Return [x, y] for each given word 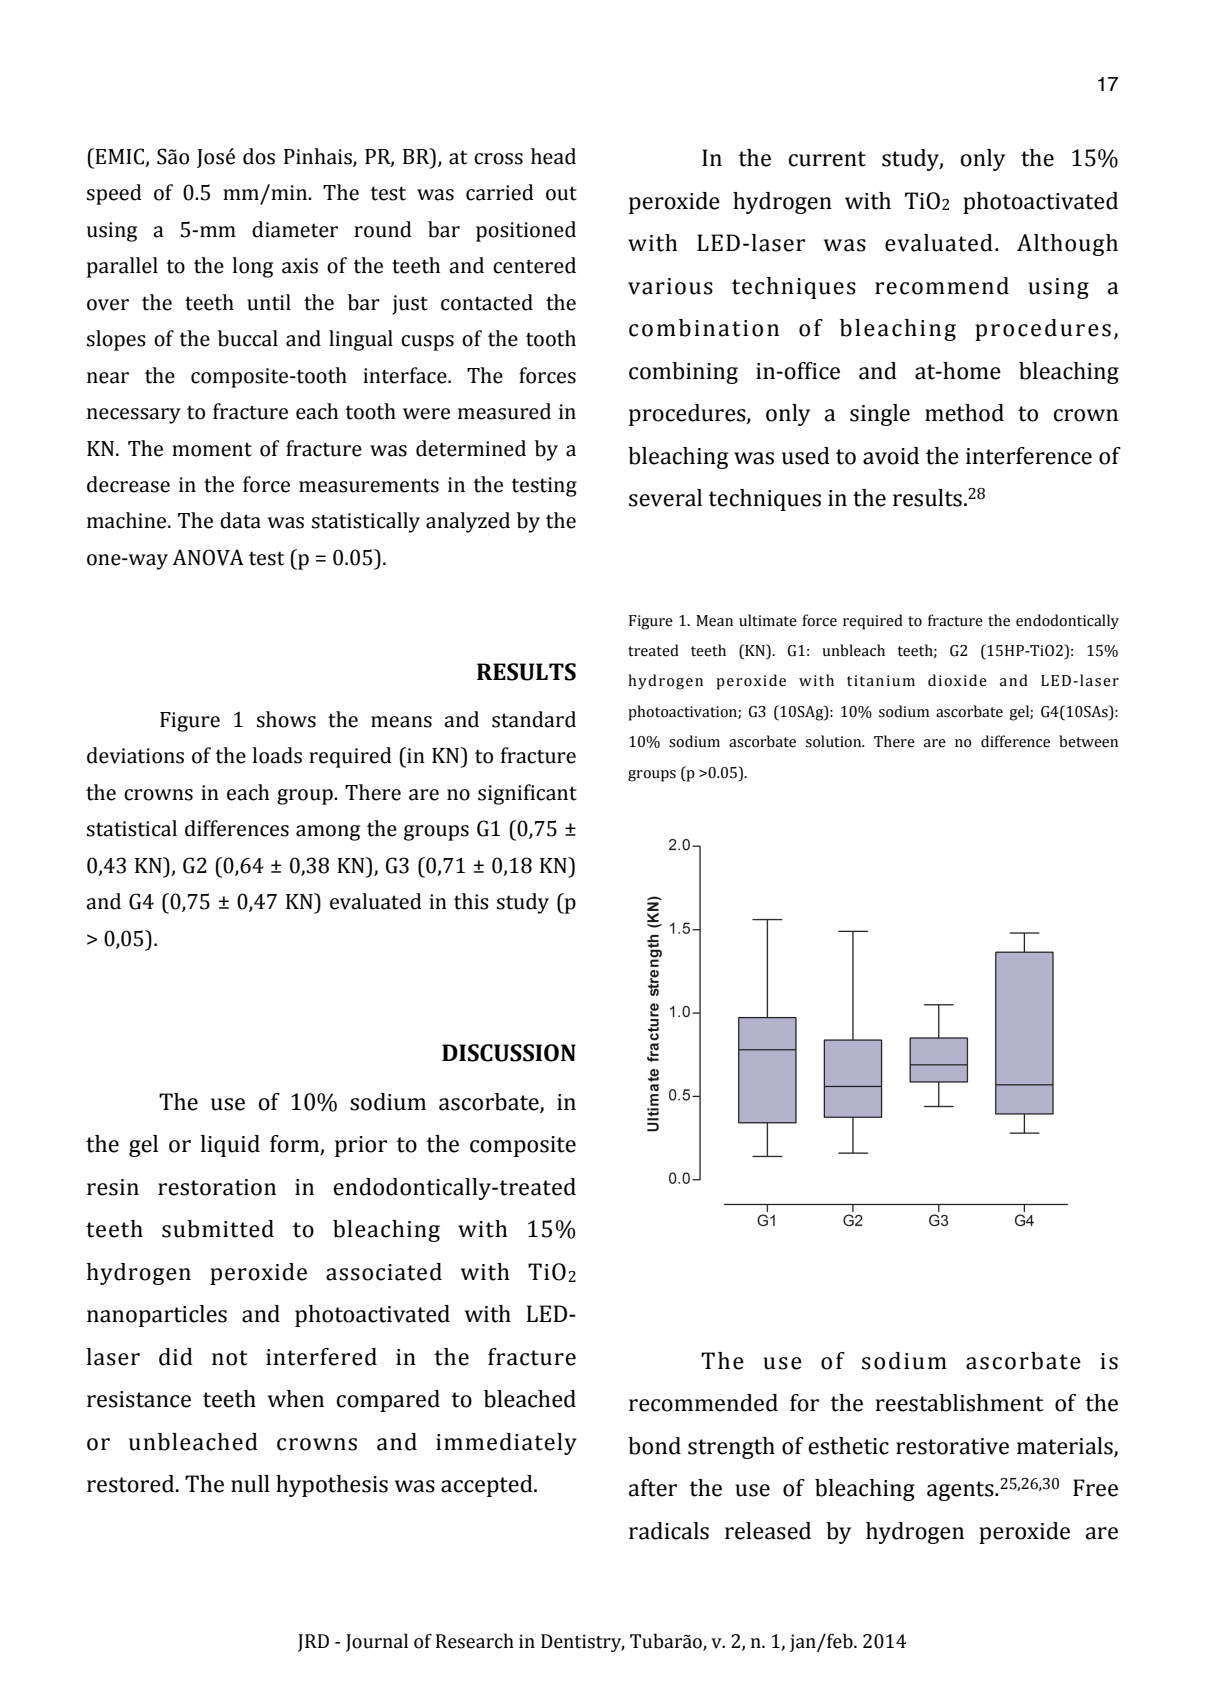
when [296, 1399]
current [827, 159]
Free [1095, 1488]
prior [361, 1146]
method [964, 413]
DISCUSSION [509, 1053]
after [653, 1488]
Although [1067, 245]
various [670, 286]
